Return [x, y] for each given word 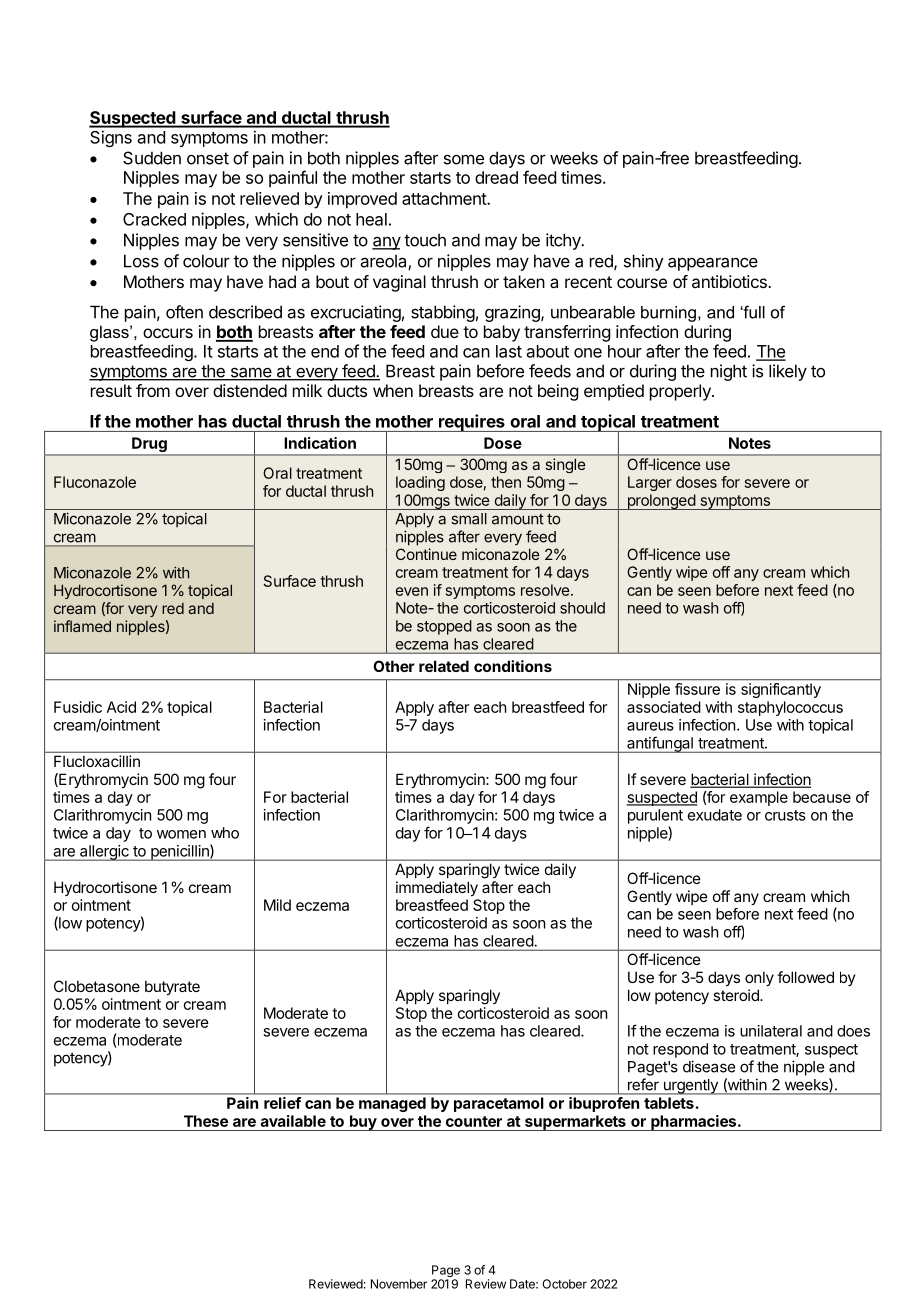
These [206, 1121]
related [444, 666]
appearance [713, 264]
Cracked [154, 219]
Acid [121, 707]
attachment [445, 198]
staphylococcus [790, 708]
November [399, 1284]
